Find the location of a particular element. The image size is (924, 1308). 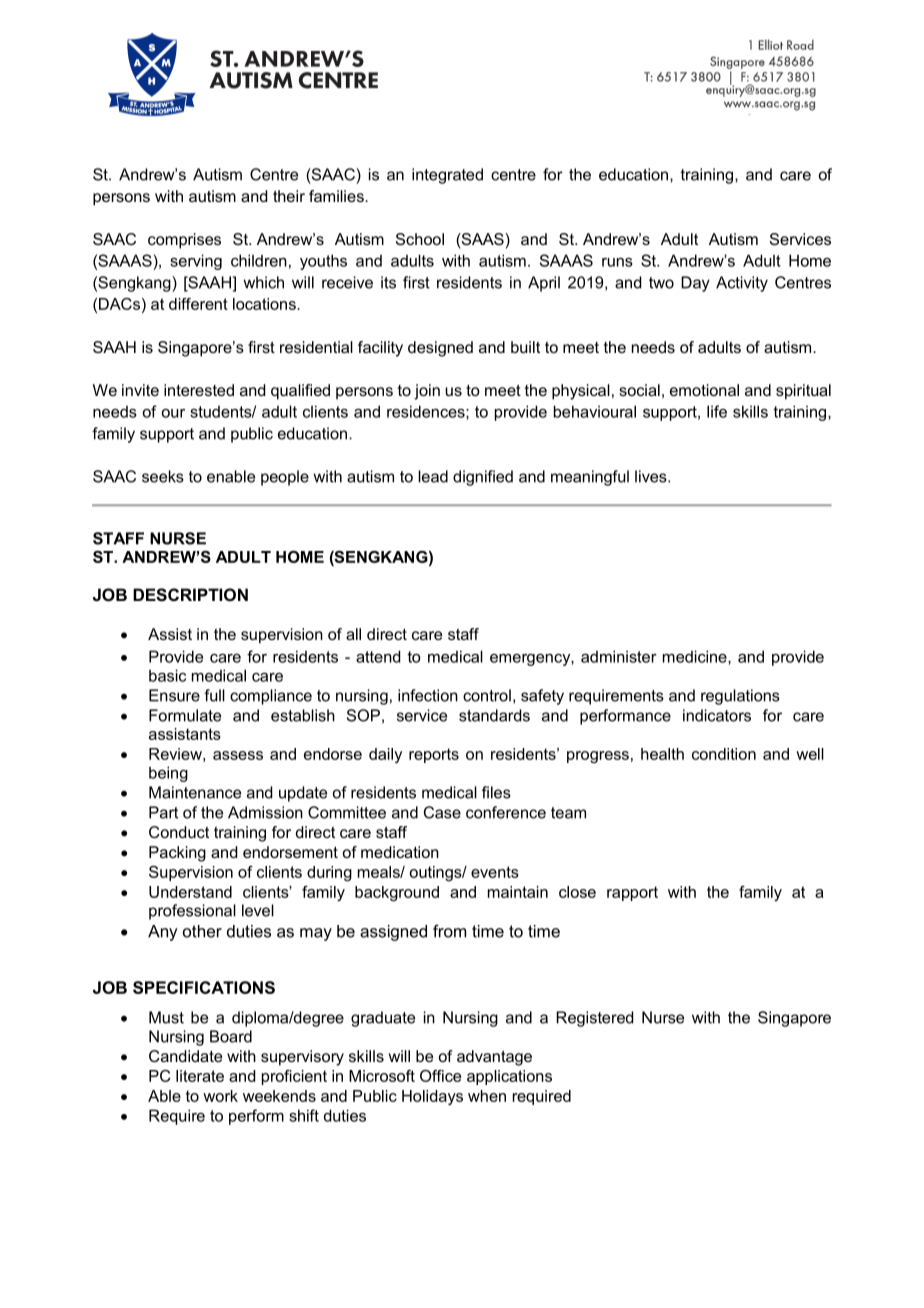

integrated is located at coordinates (447, 176).
